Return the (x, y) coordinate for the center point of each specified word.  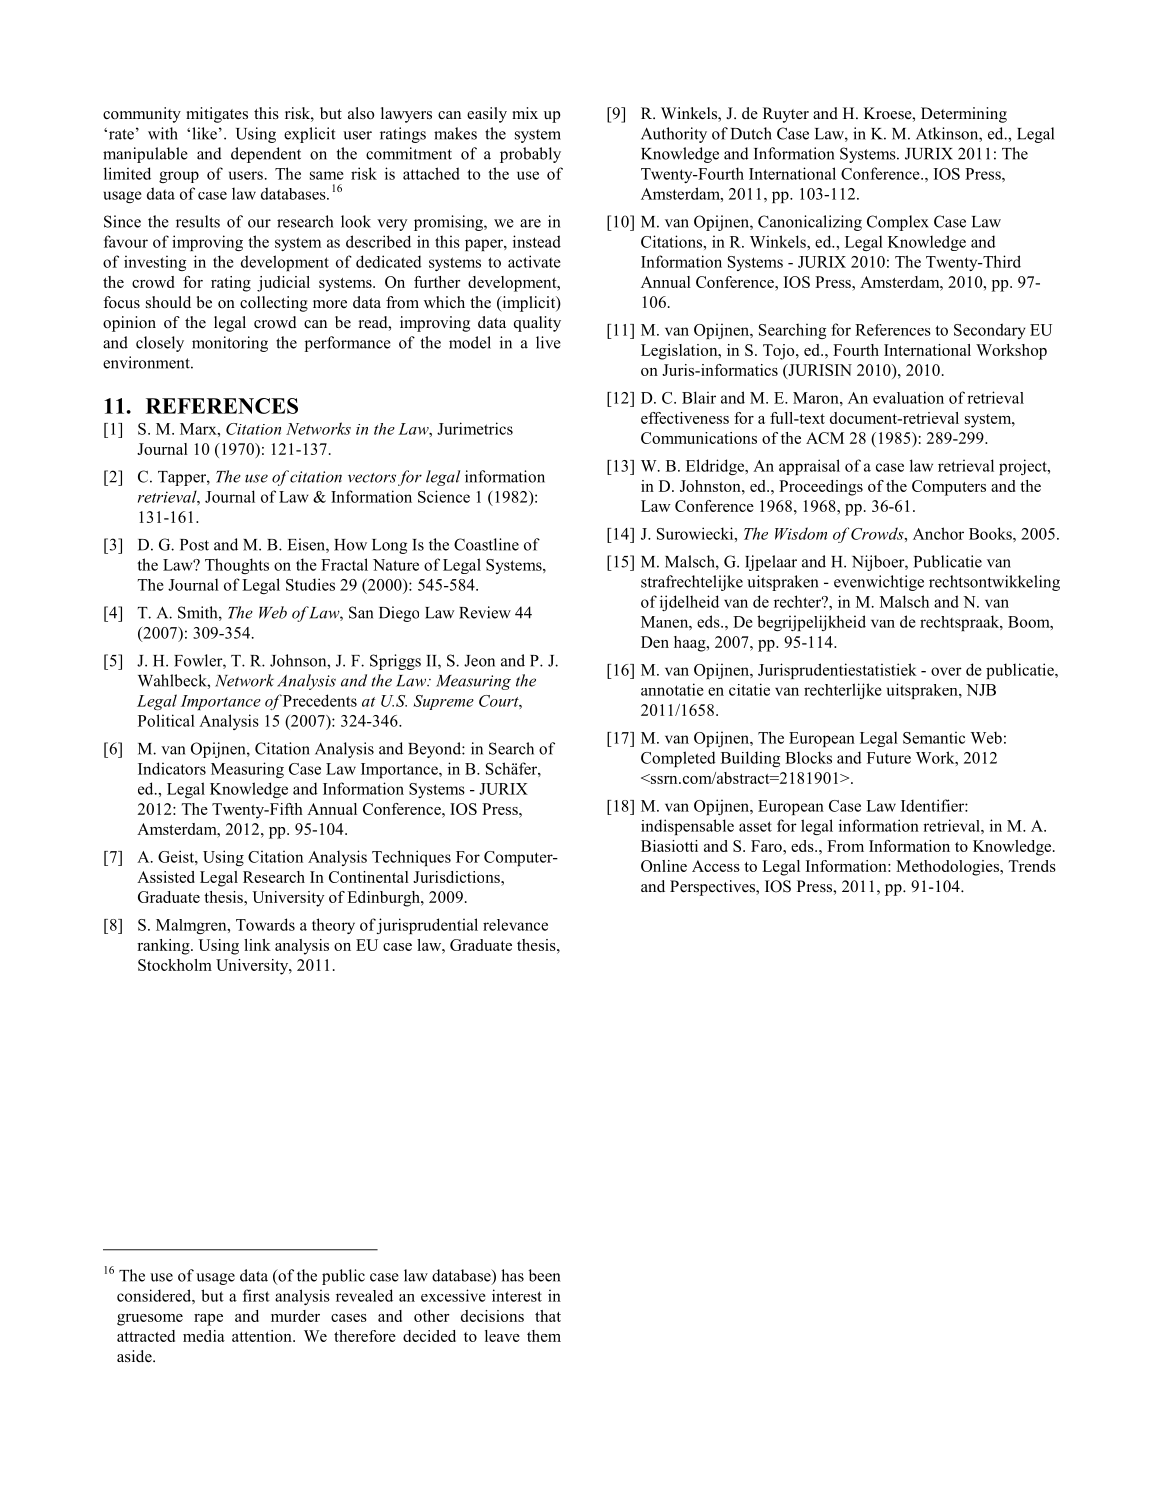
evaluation (908, 397)
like (204, 133)
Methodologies (948, 868)
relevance (515, 925)
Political (166, 720)
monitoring (230, 344)
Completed (678, 759)
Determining (964, 115)
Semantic (934, 737)
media (204, 1336)
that (548, 1316)
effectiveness (685, 418)
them (544, 1336)
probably (530, 155)
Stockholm (175, 965)
